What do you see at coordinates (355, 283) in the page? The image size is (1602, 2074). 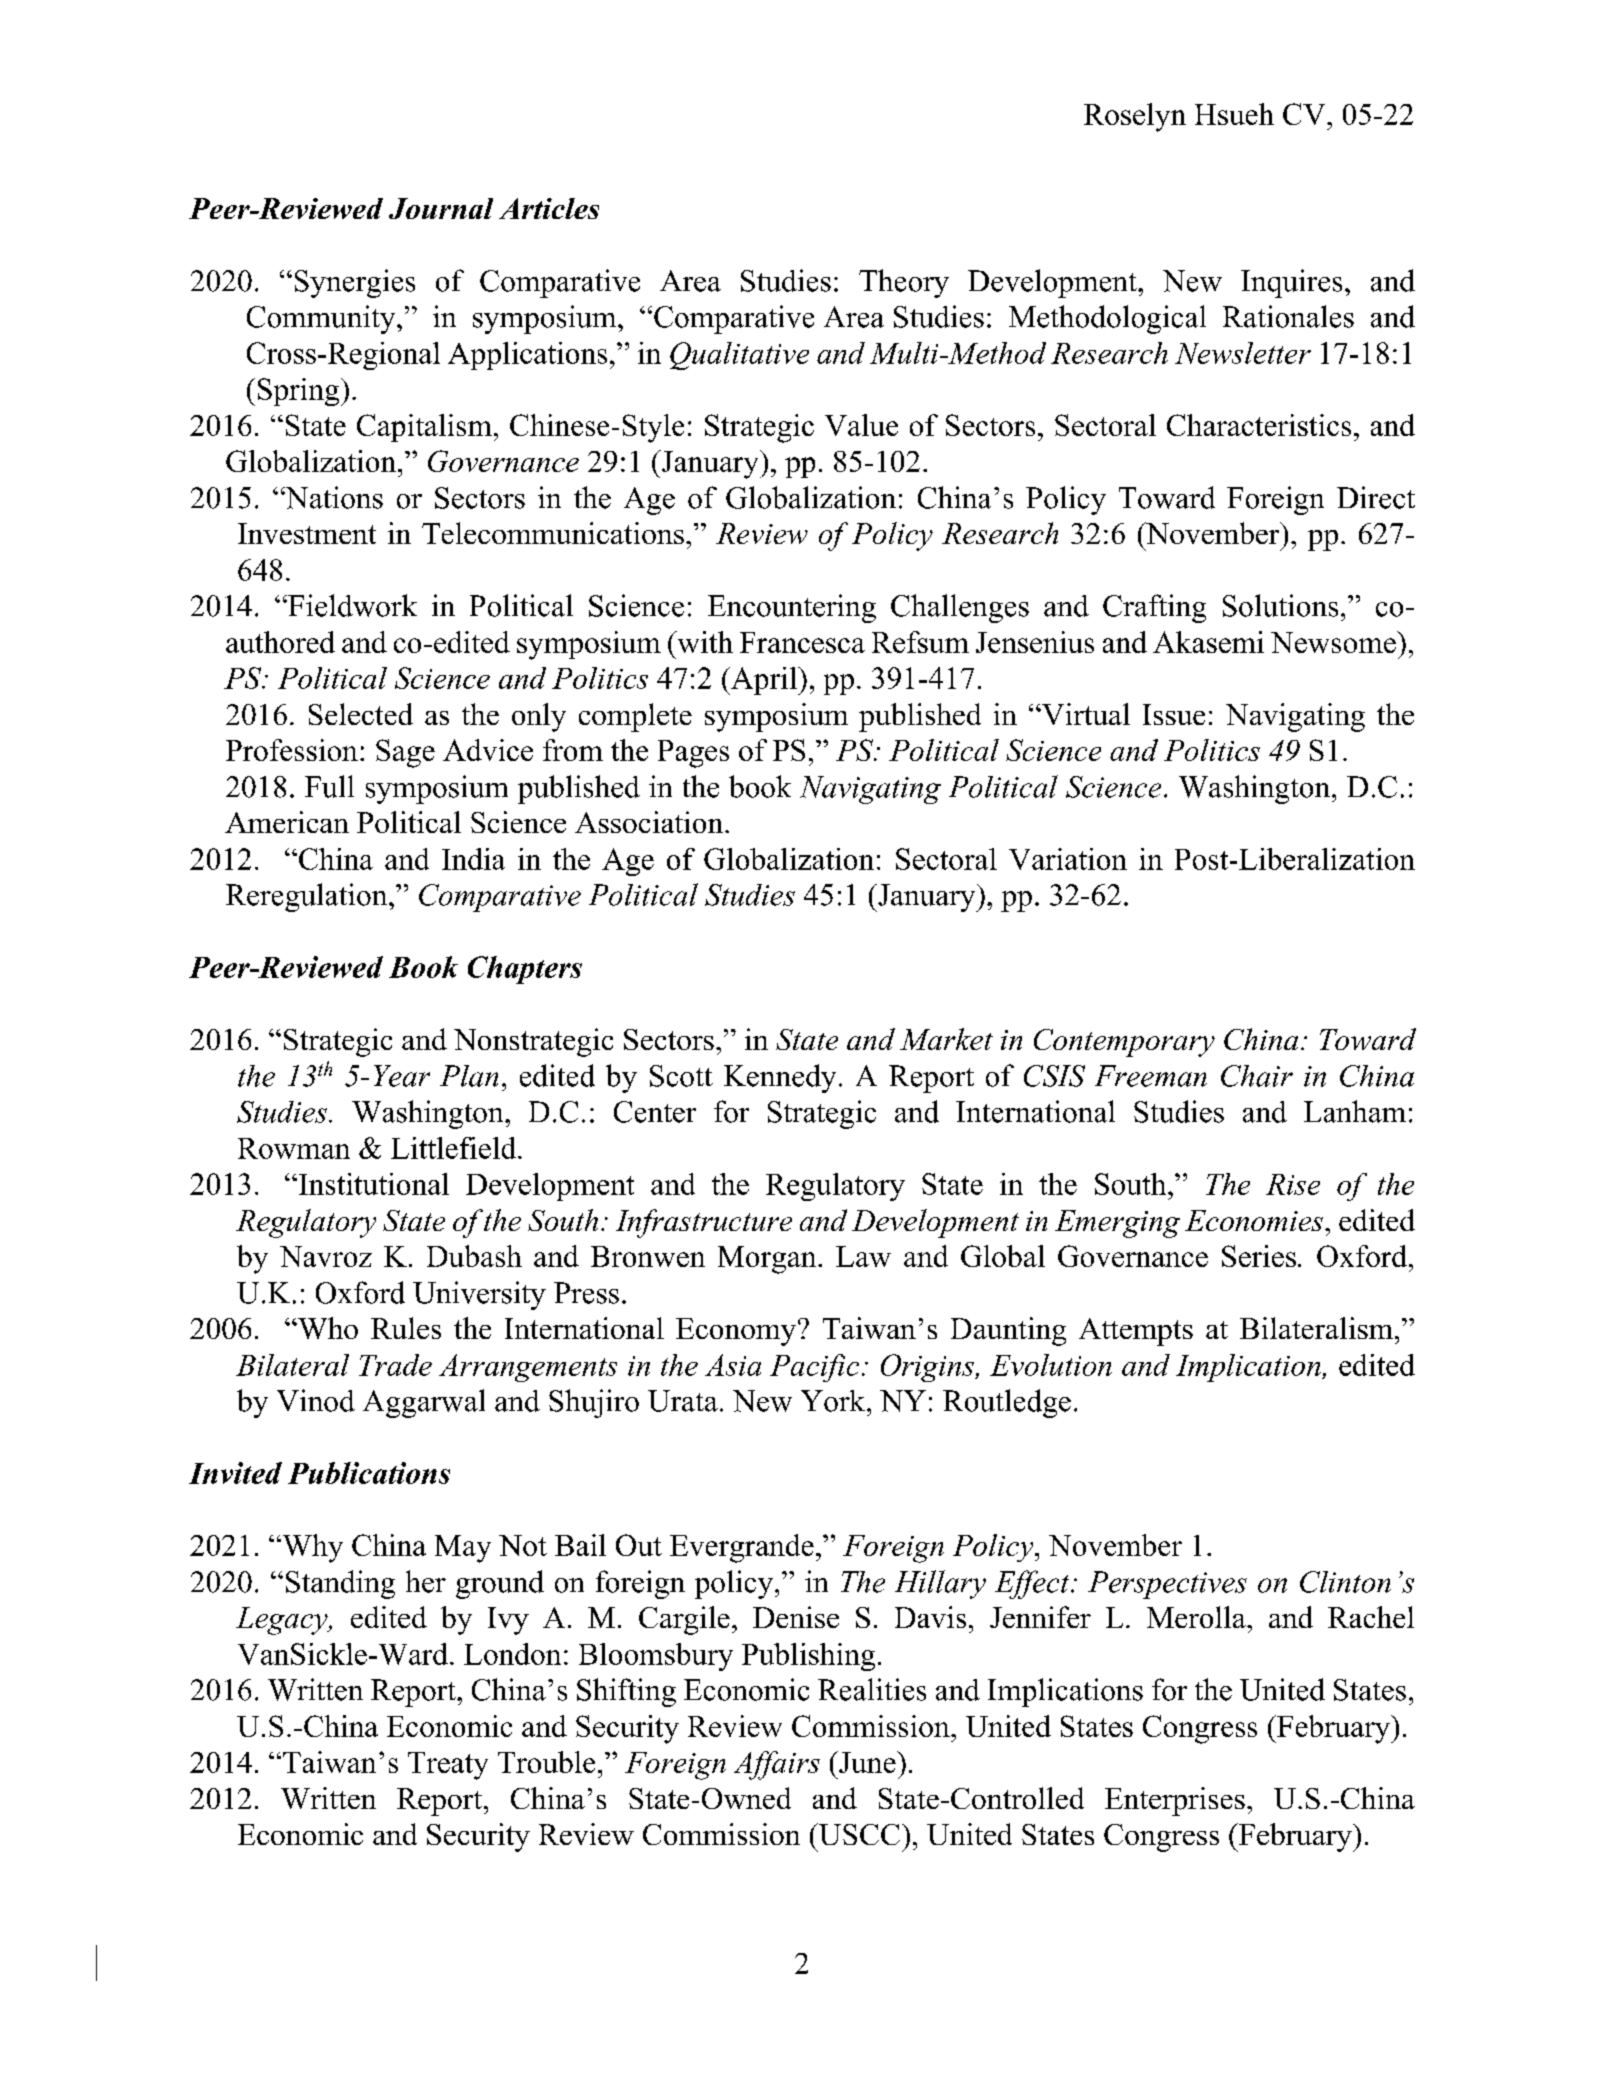 I see `Synergies` at bounding box center [355, 283].
